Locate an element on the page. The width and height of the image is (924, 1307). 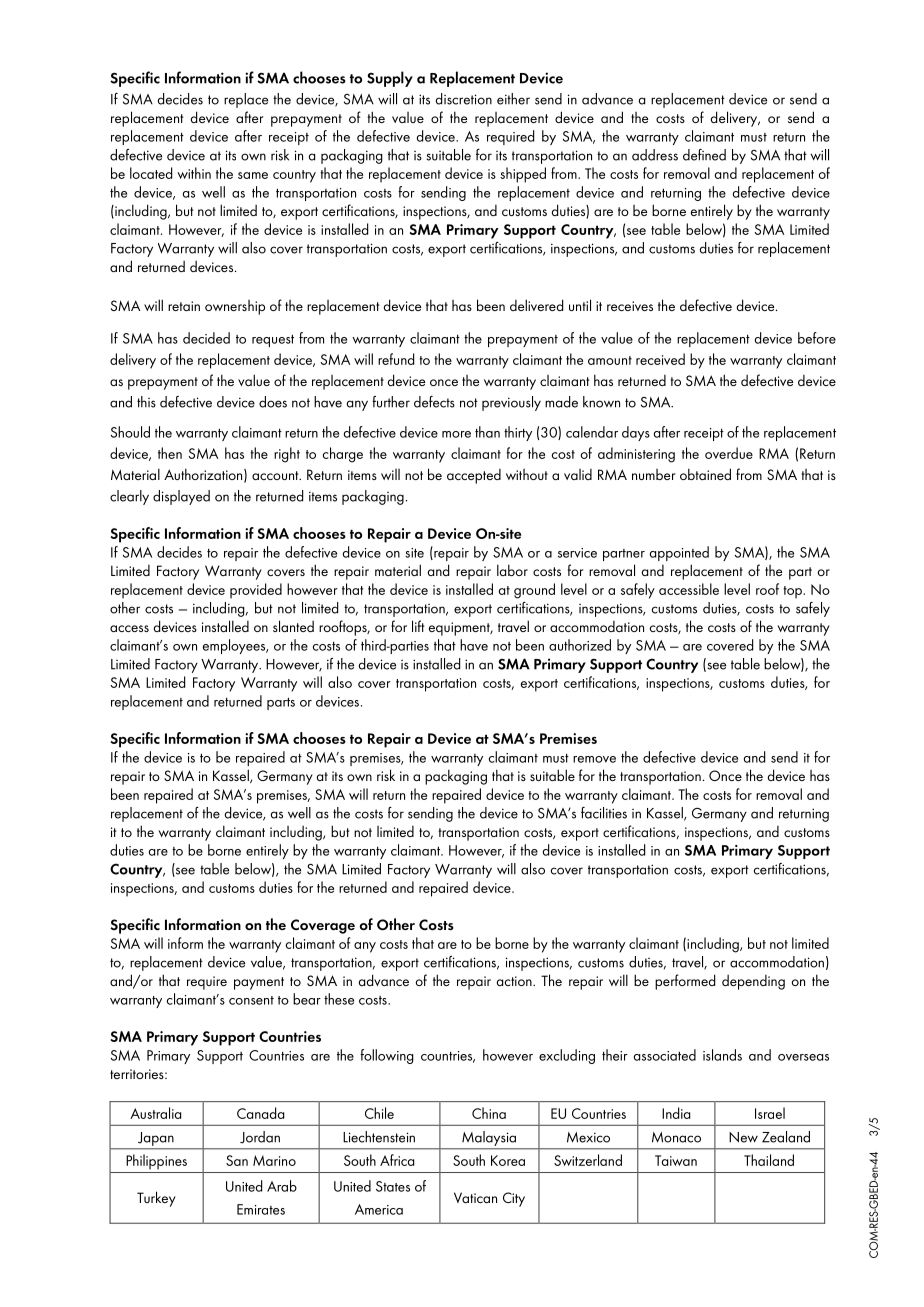
facilities is located at coordinates (604, 813).
